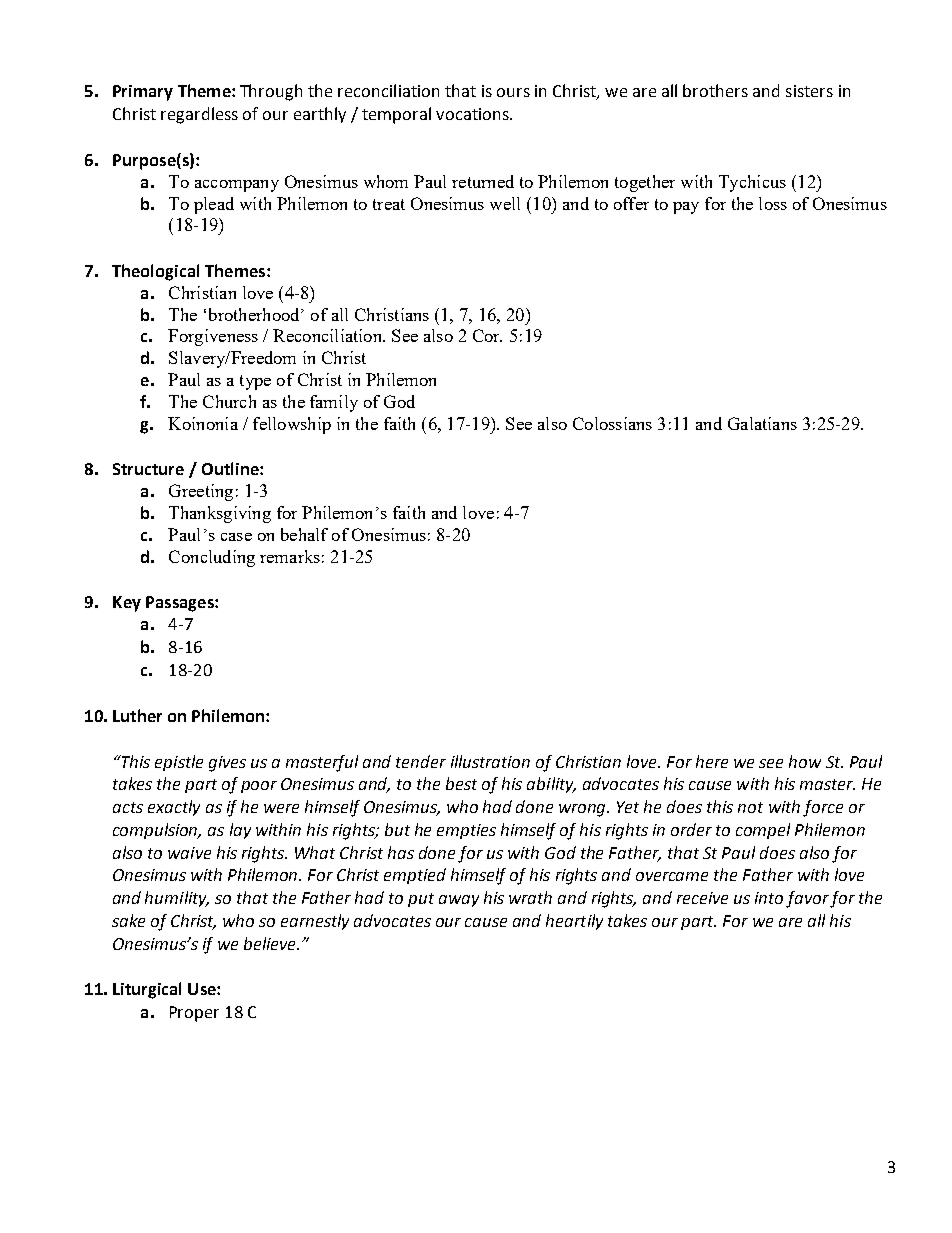 The image size is (952, 1233). What do you see at coordinates (459, 901) in the screenshot?
I see `away` at bounding box center [459, 901].
